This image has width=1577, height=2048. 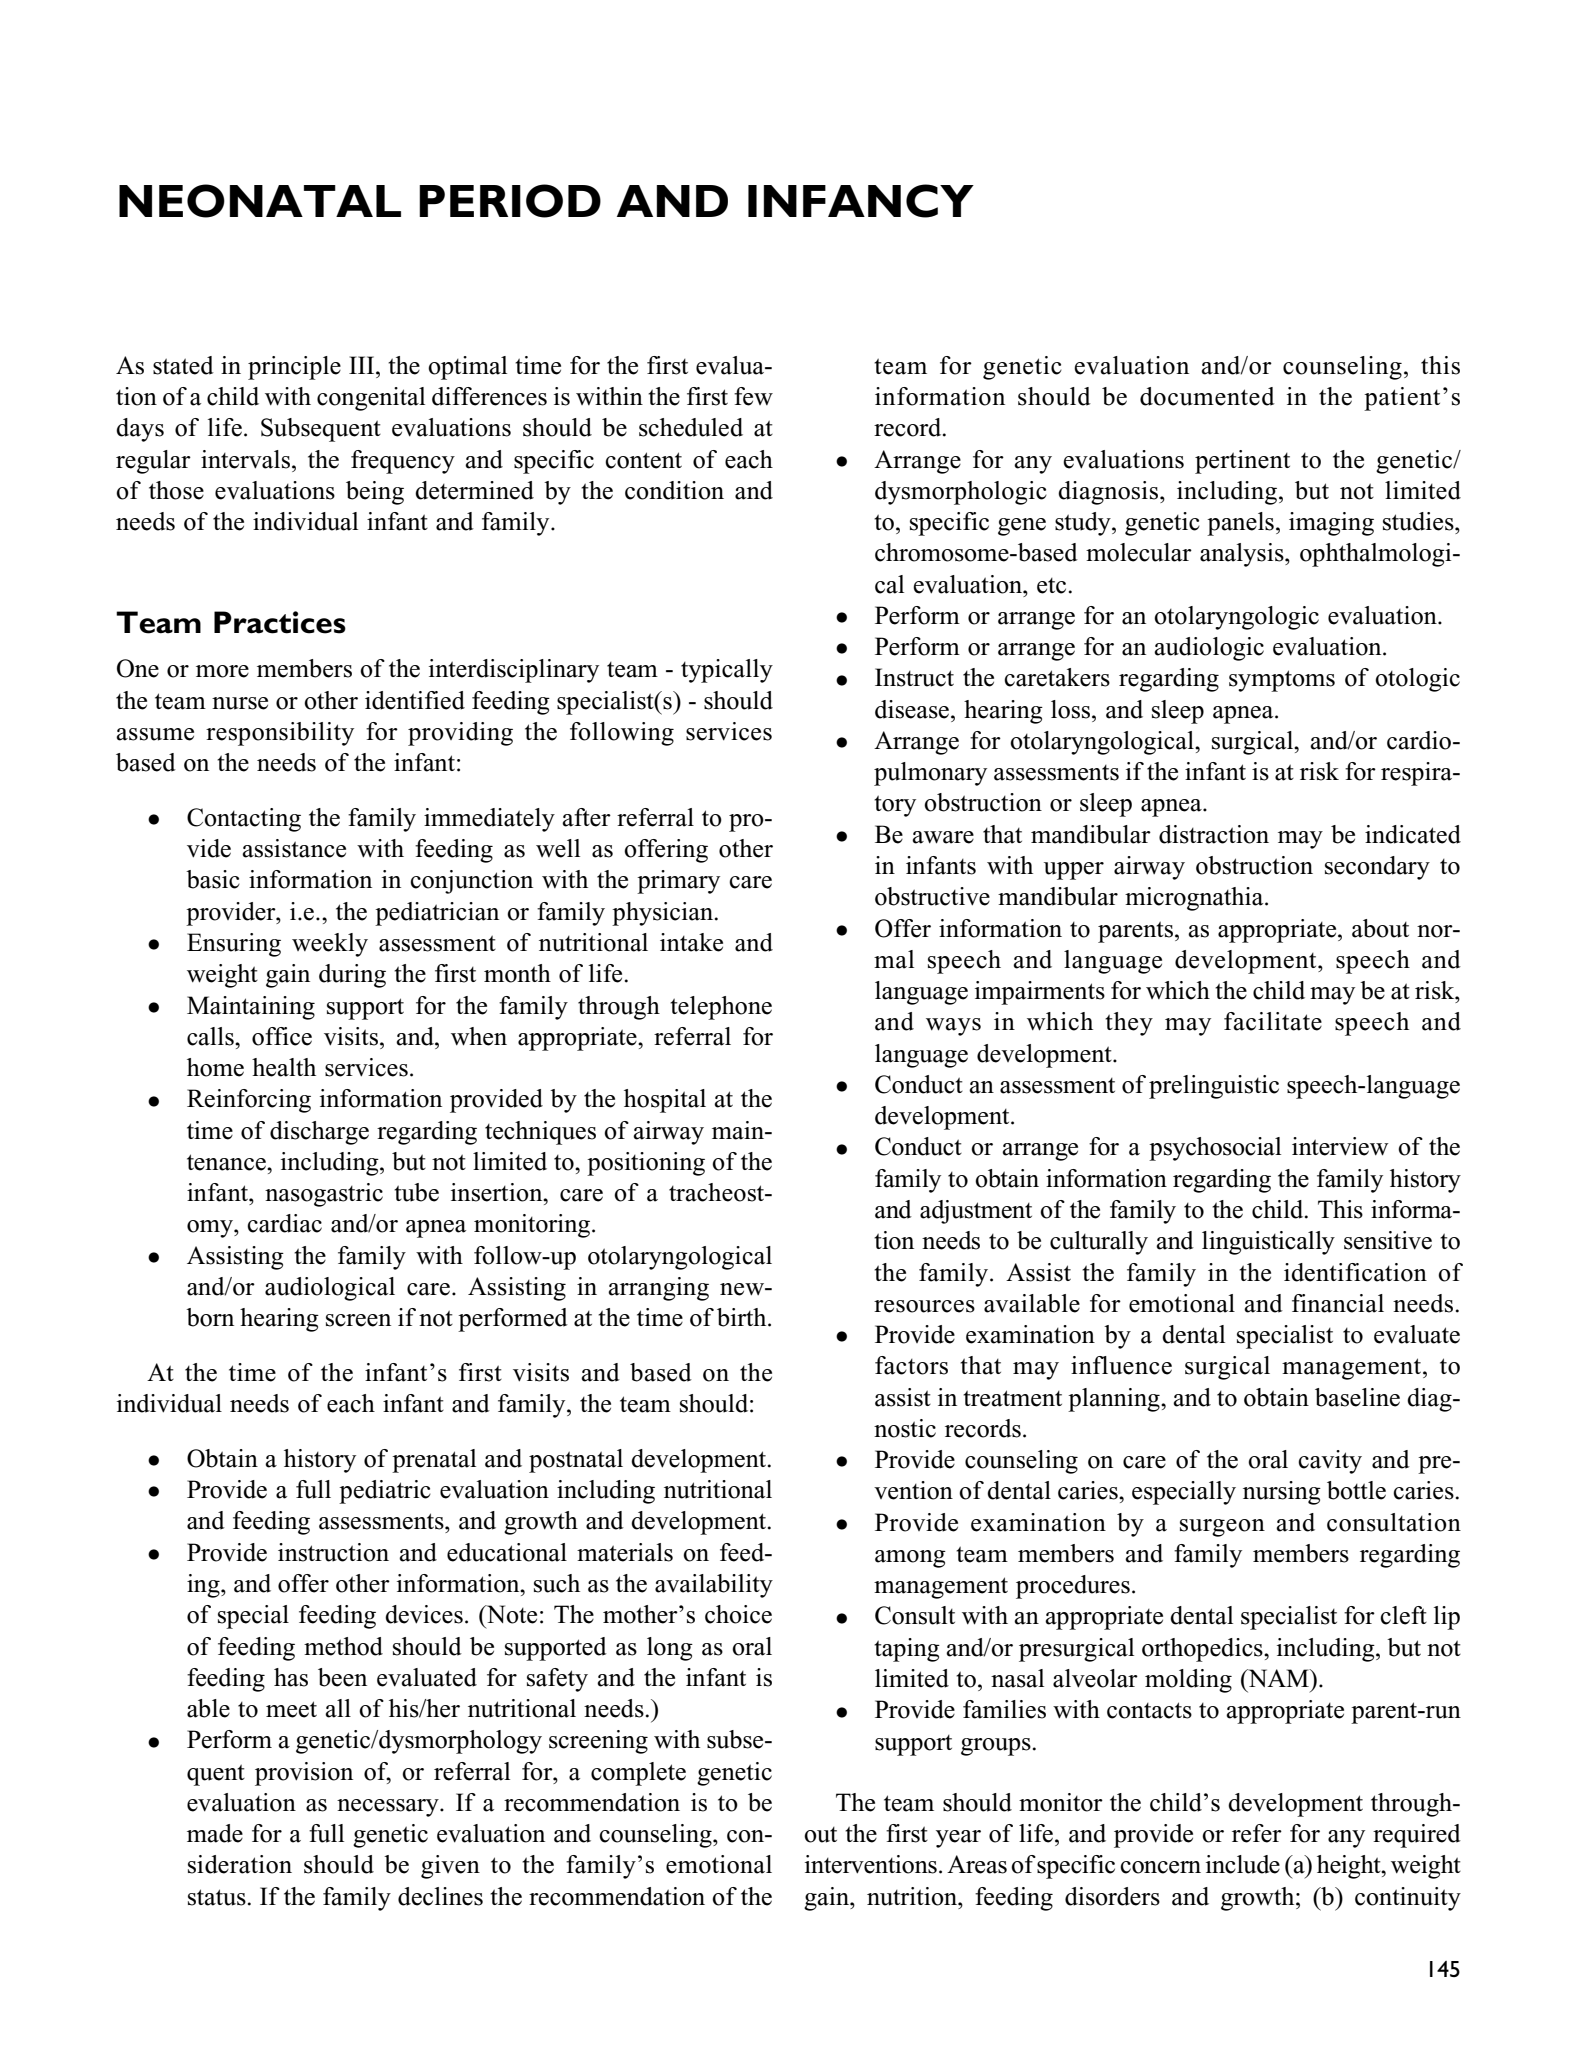 What do you see at coordinates (1273, 1021) in the image?
I see `facilitate` at bounding box center [1273, 1021].
